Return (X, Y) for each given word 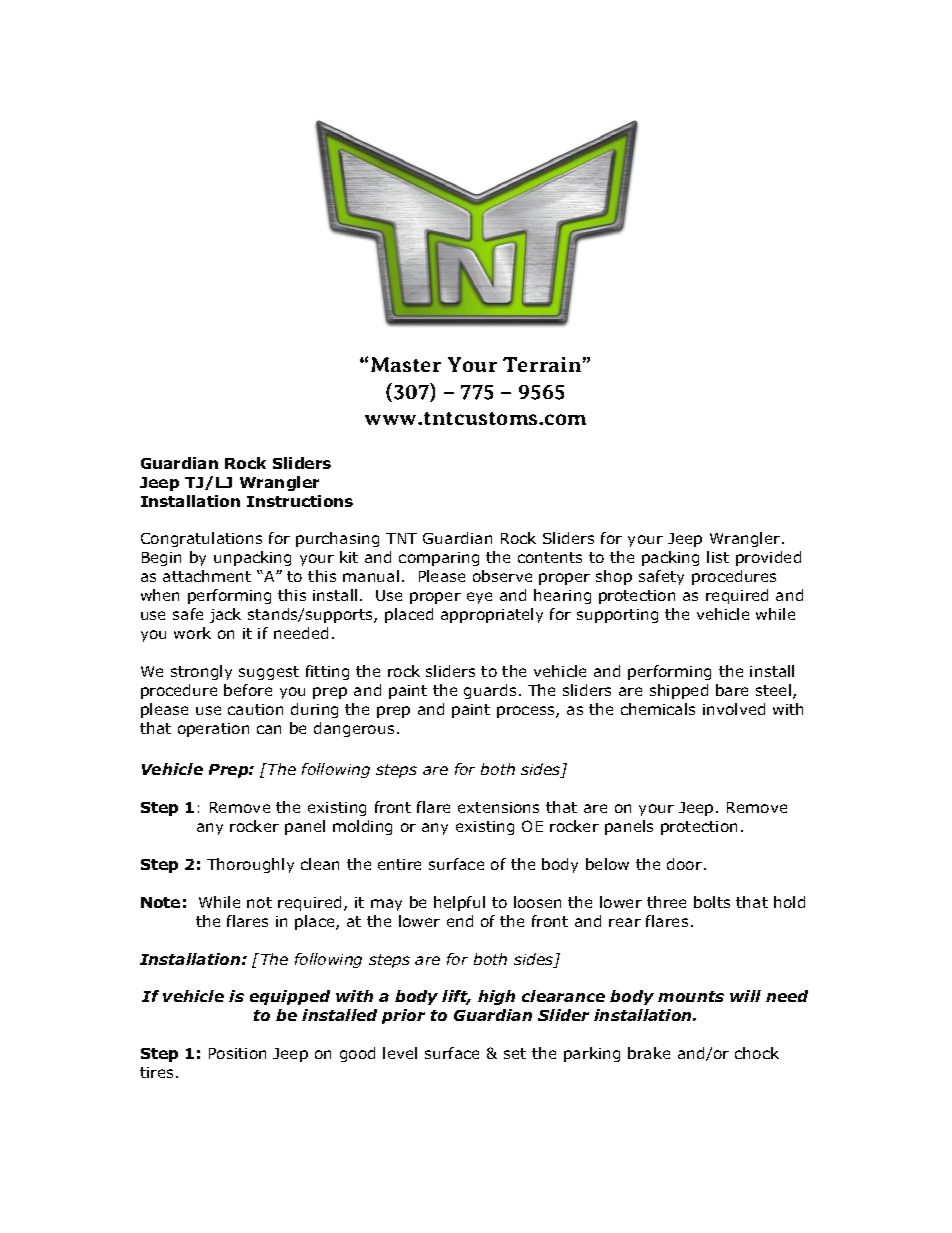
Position (237, 1053)
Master (406, 364)
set (515, 1053)
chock (757, 1053)
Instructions (300, 501)
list (718, 557)
